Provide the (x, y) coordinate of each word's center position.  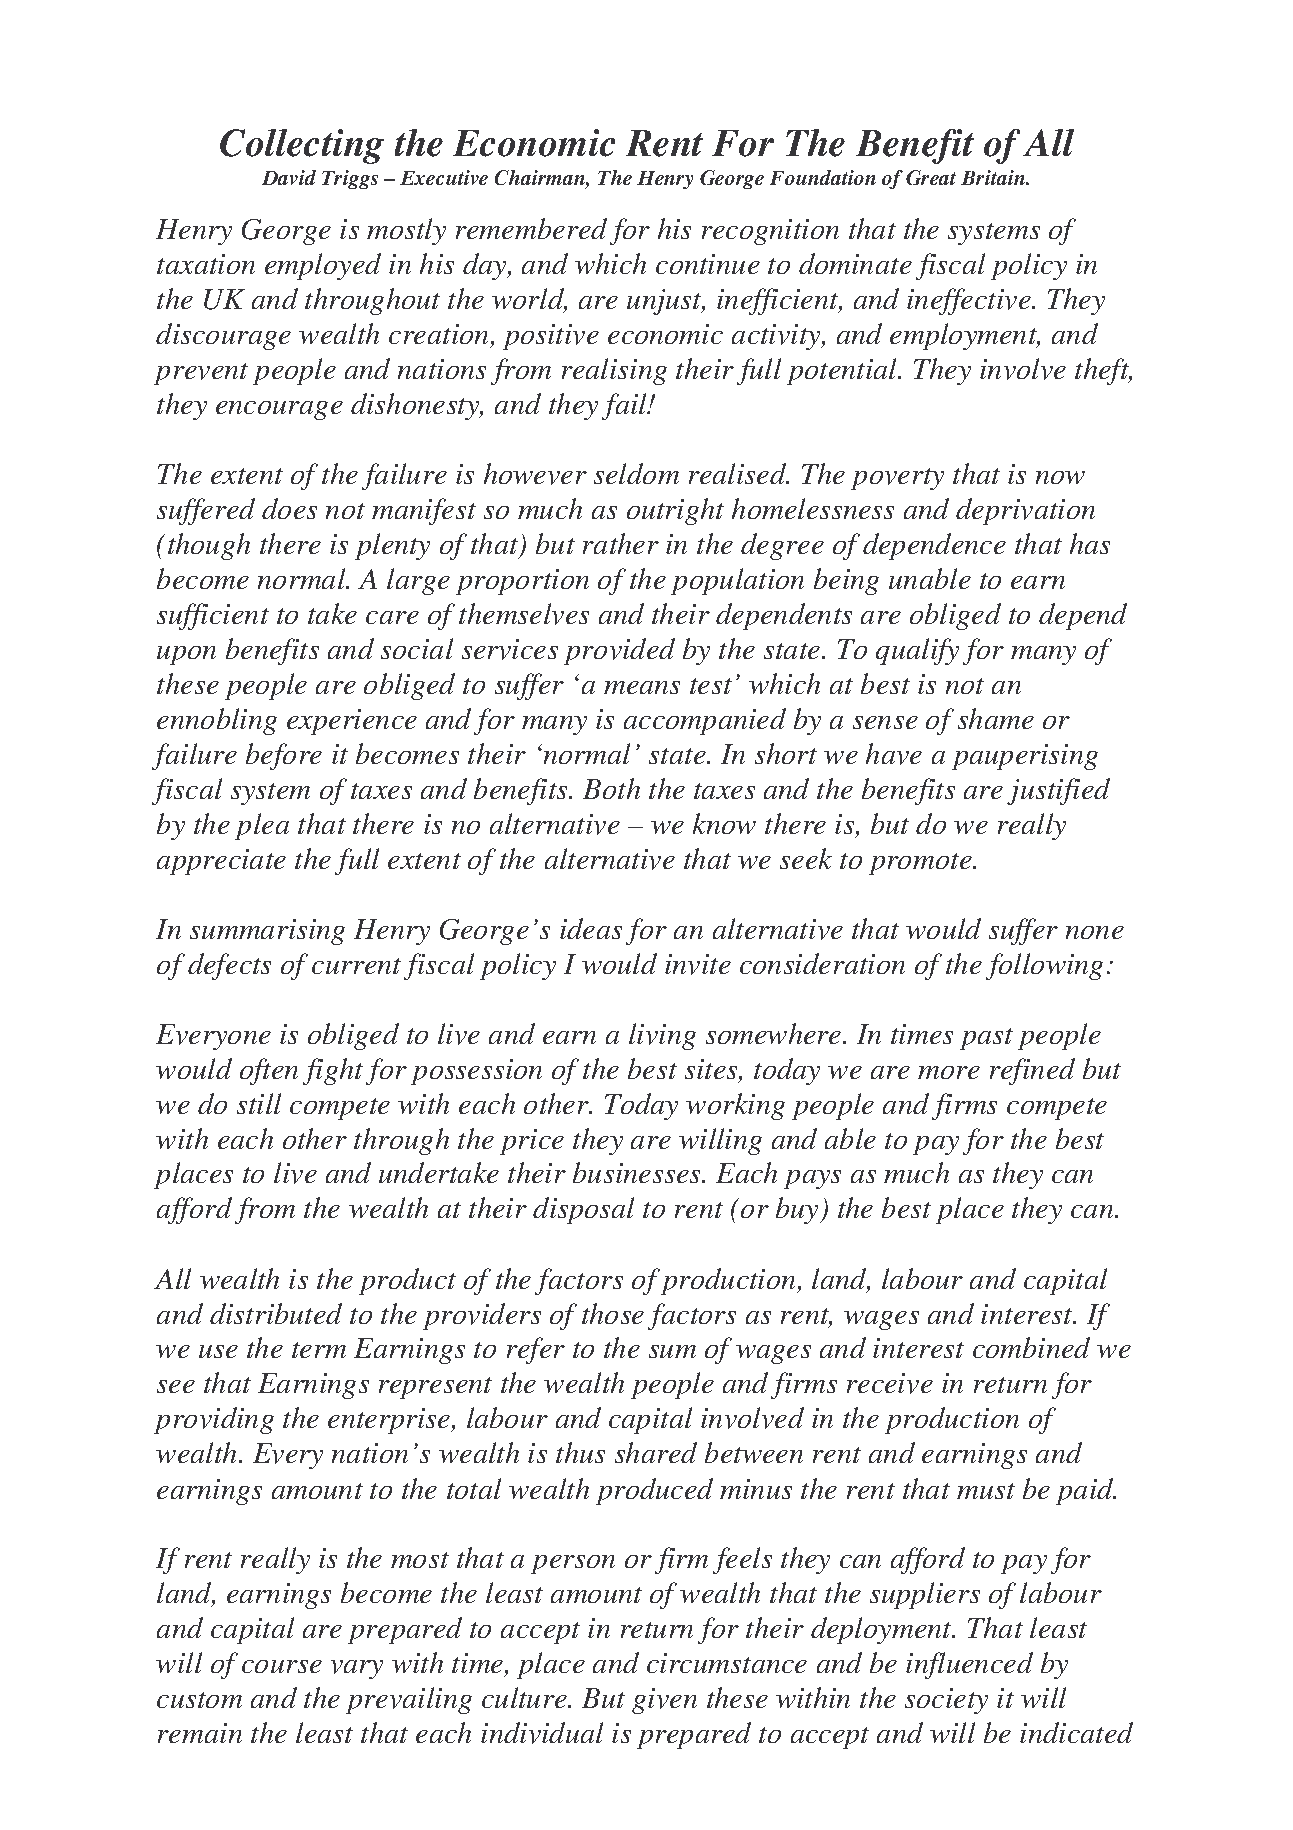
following (1044, 966)
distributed (276, 1313)
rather (621, 543)
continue (708, 264)
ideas (591, 928)
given (664, 1701)
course (282, 1666)
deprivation (1025, 511)
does (289, 508)
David (289, 177)
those (613, 1313)
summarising (267, 932)
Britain (994, 177)
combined (1031, 1347)
